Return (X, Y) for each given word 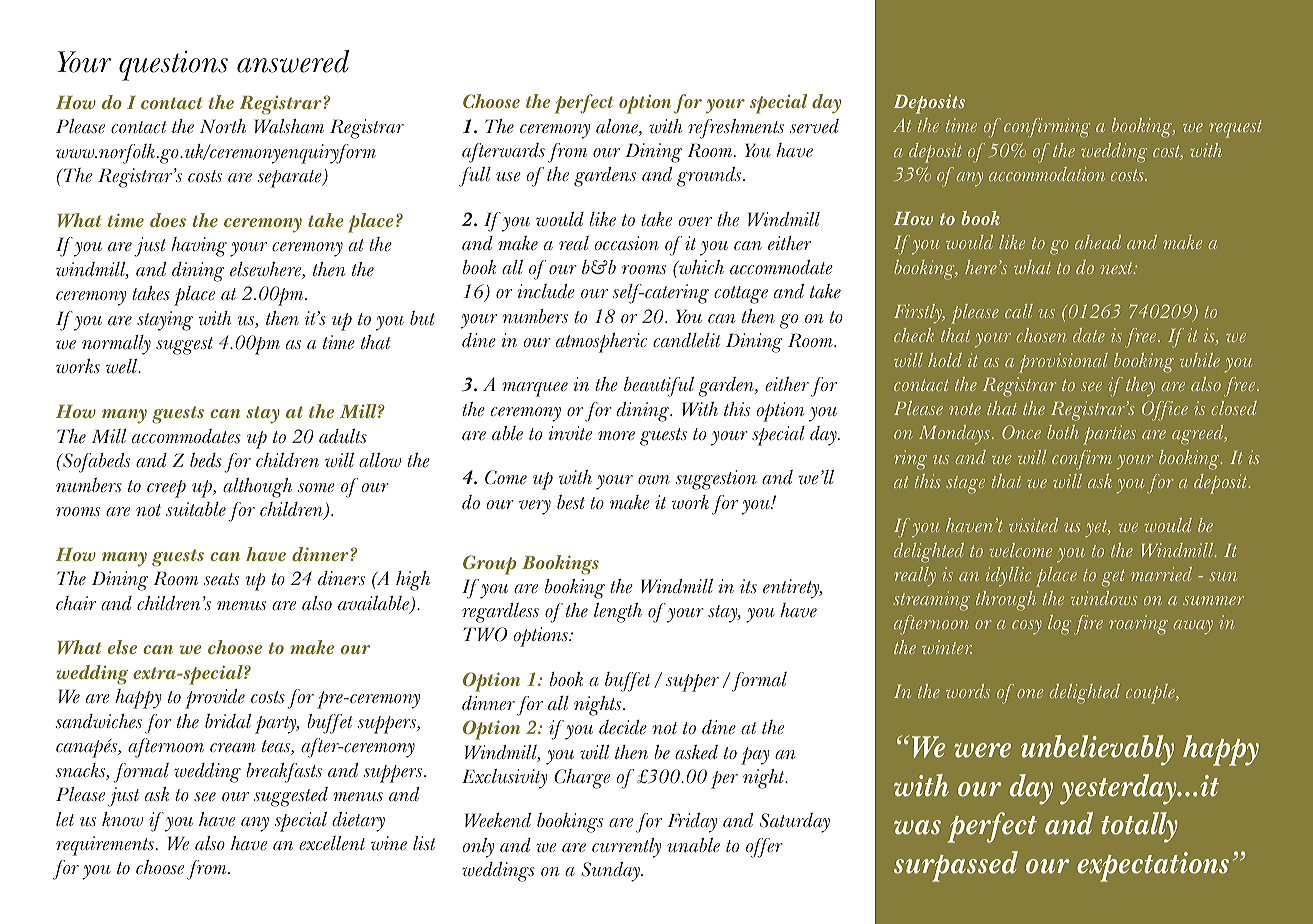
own (654, 480)
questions (173, 65)
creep (166, 489)
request (1235, 129)
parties (1109, 435)
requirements (105, 846)
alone (618, 127)
